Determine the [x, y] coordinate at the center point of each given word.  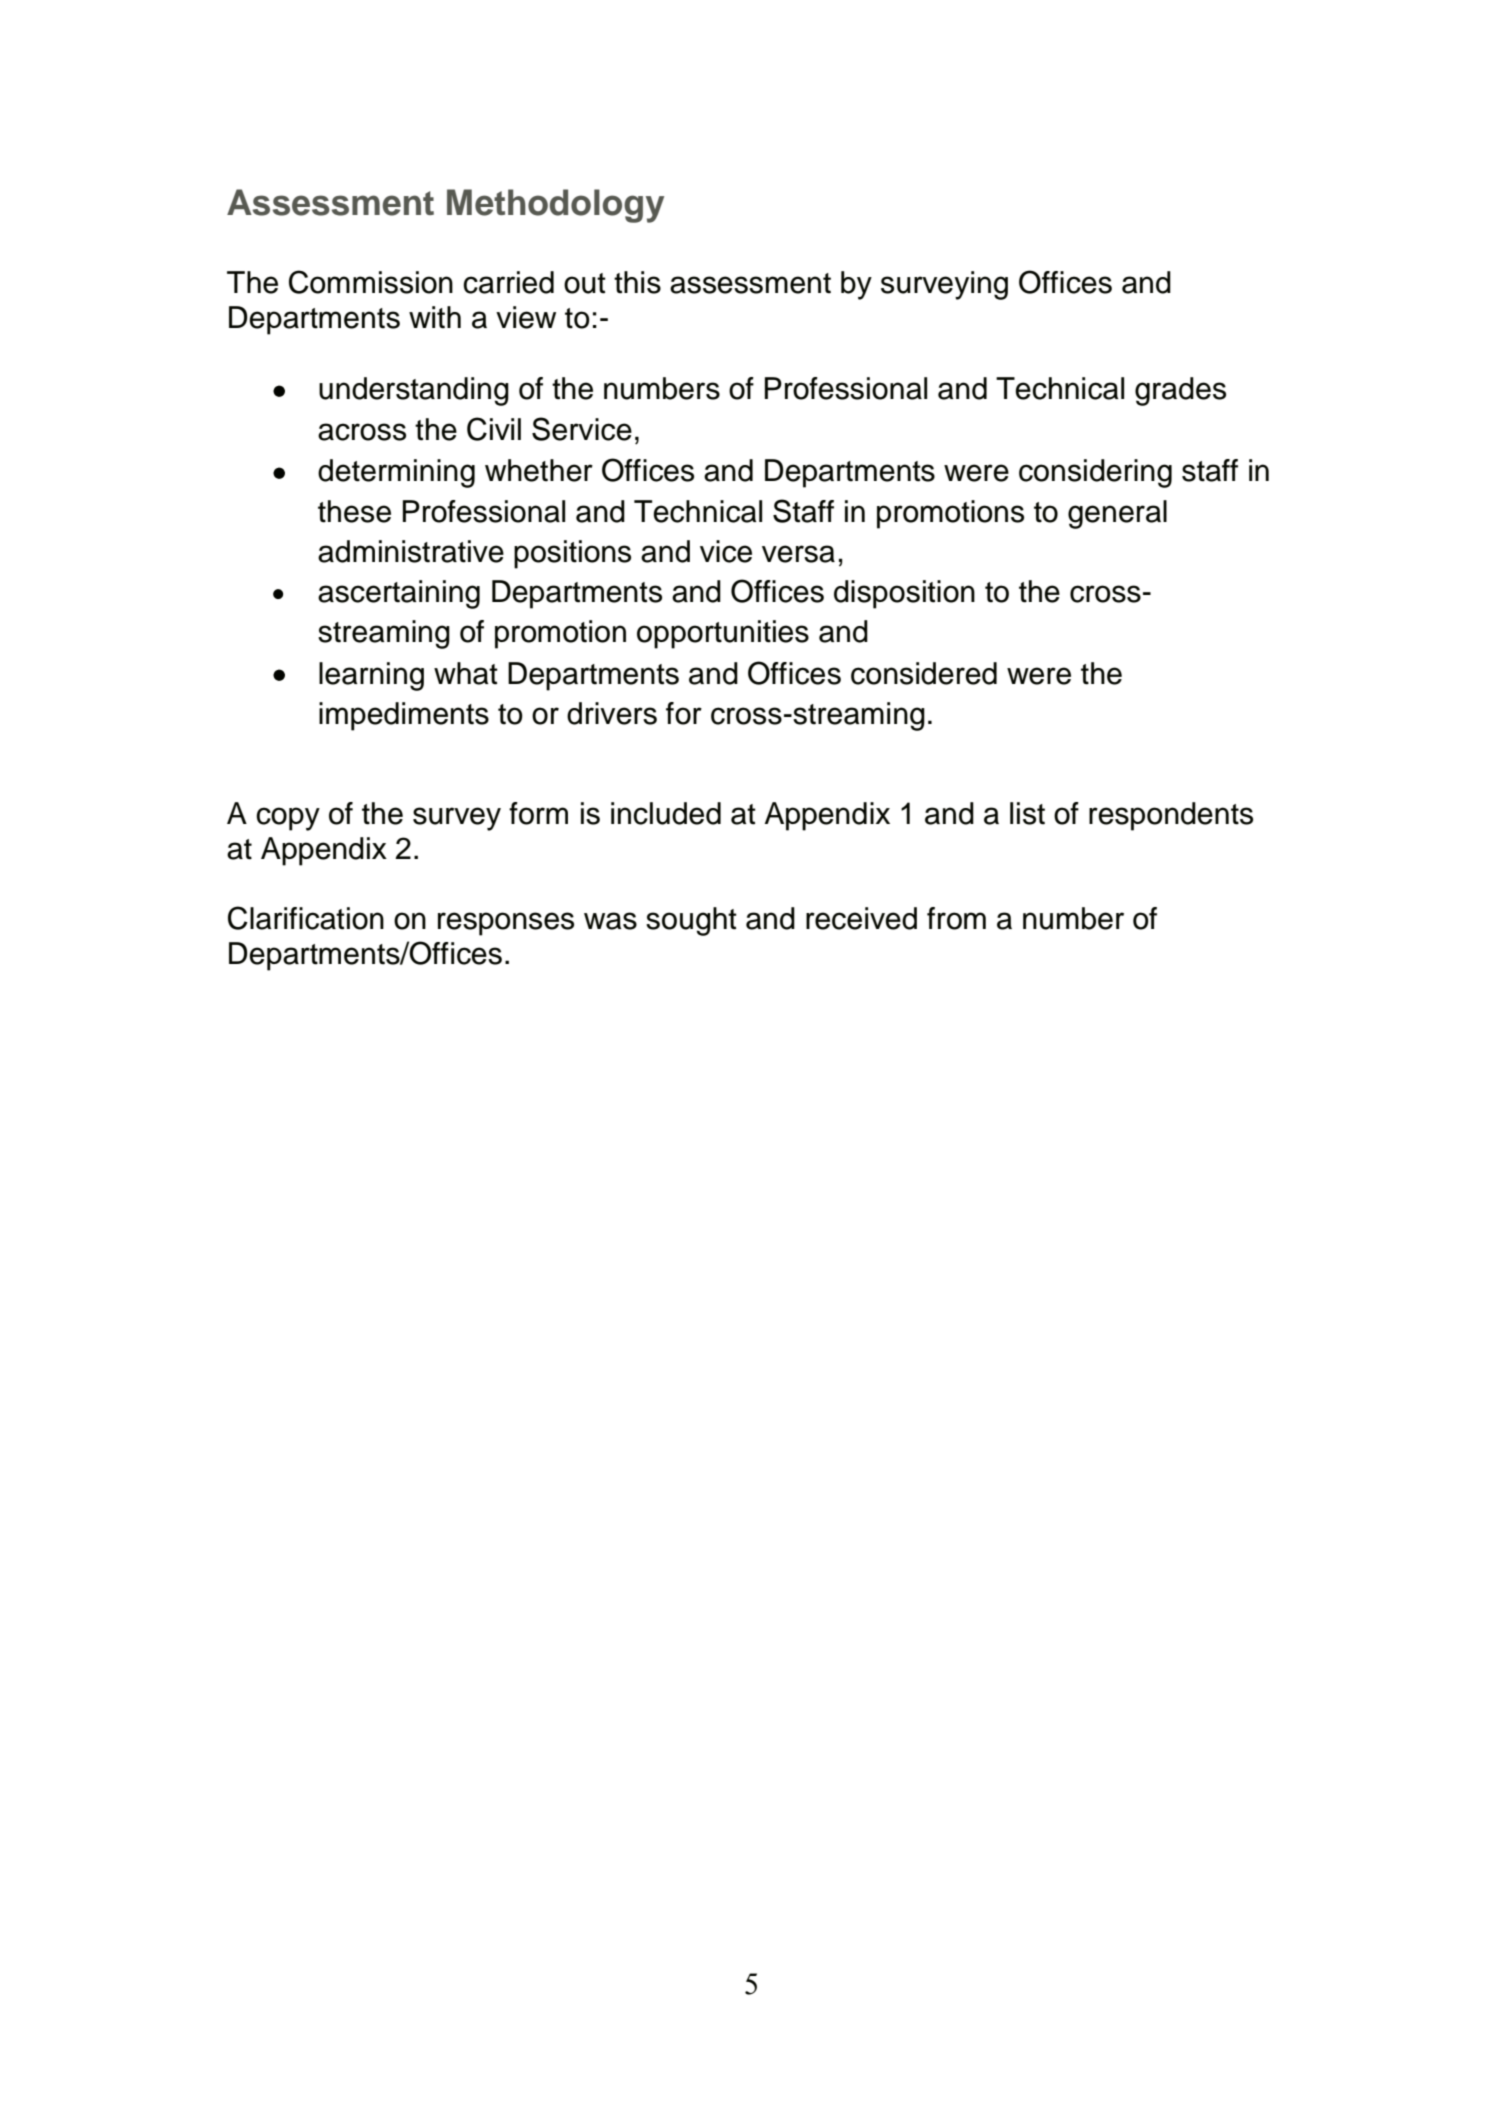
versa [798, 554]
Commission [371, 282]
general [1117, 514]
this [637, 282]
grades [1180, 391]
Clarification [306, 918]
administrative [411, 551]
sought [691, 921]
